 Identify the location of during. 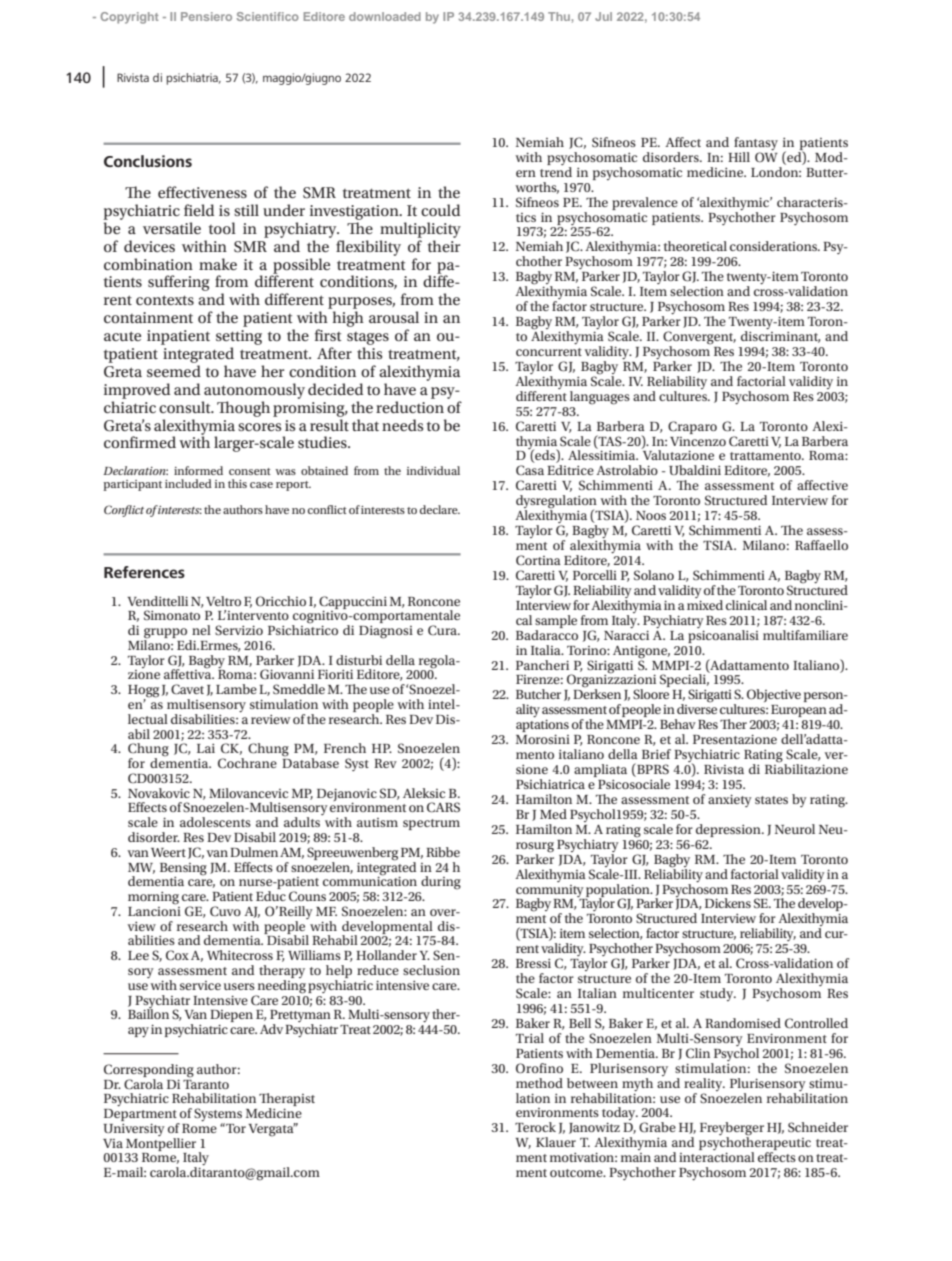
(441, 883).
